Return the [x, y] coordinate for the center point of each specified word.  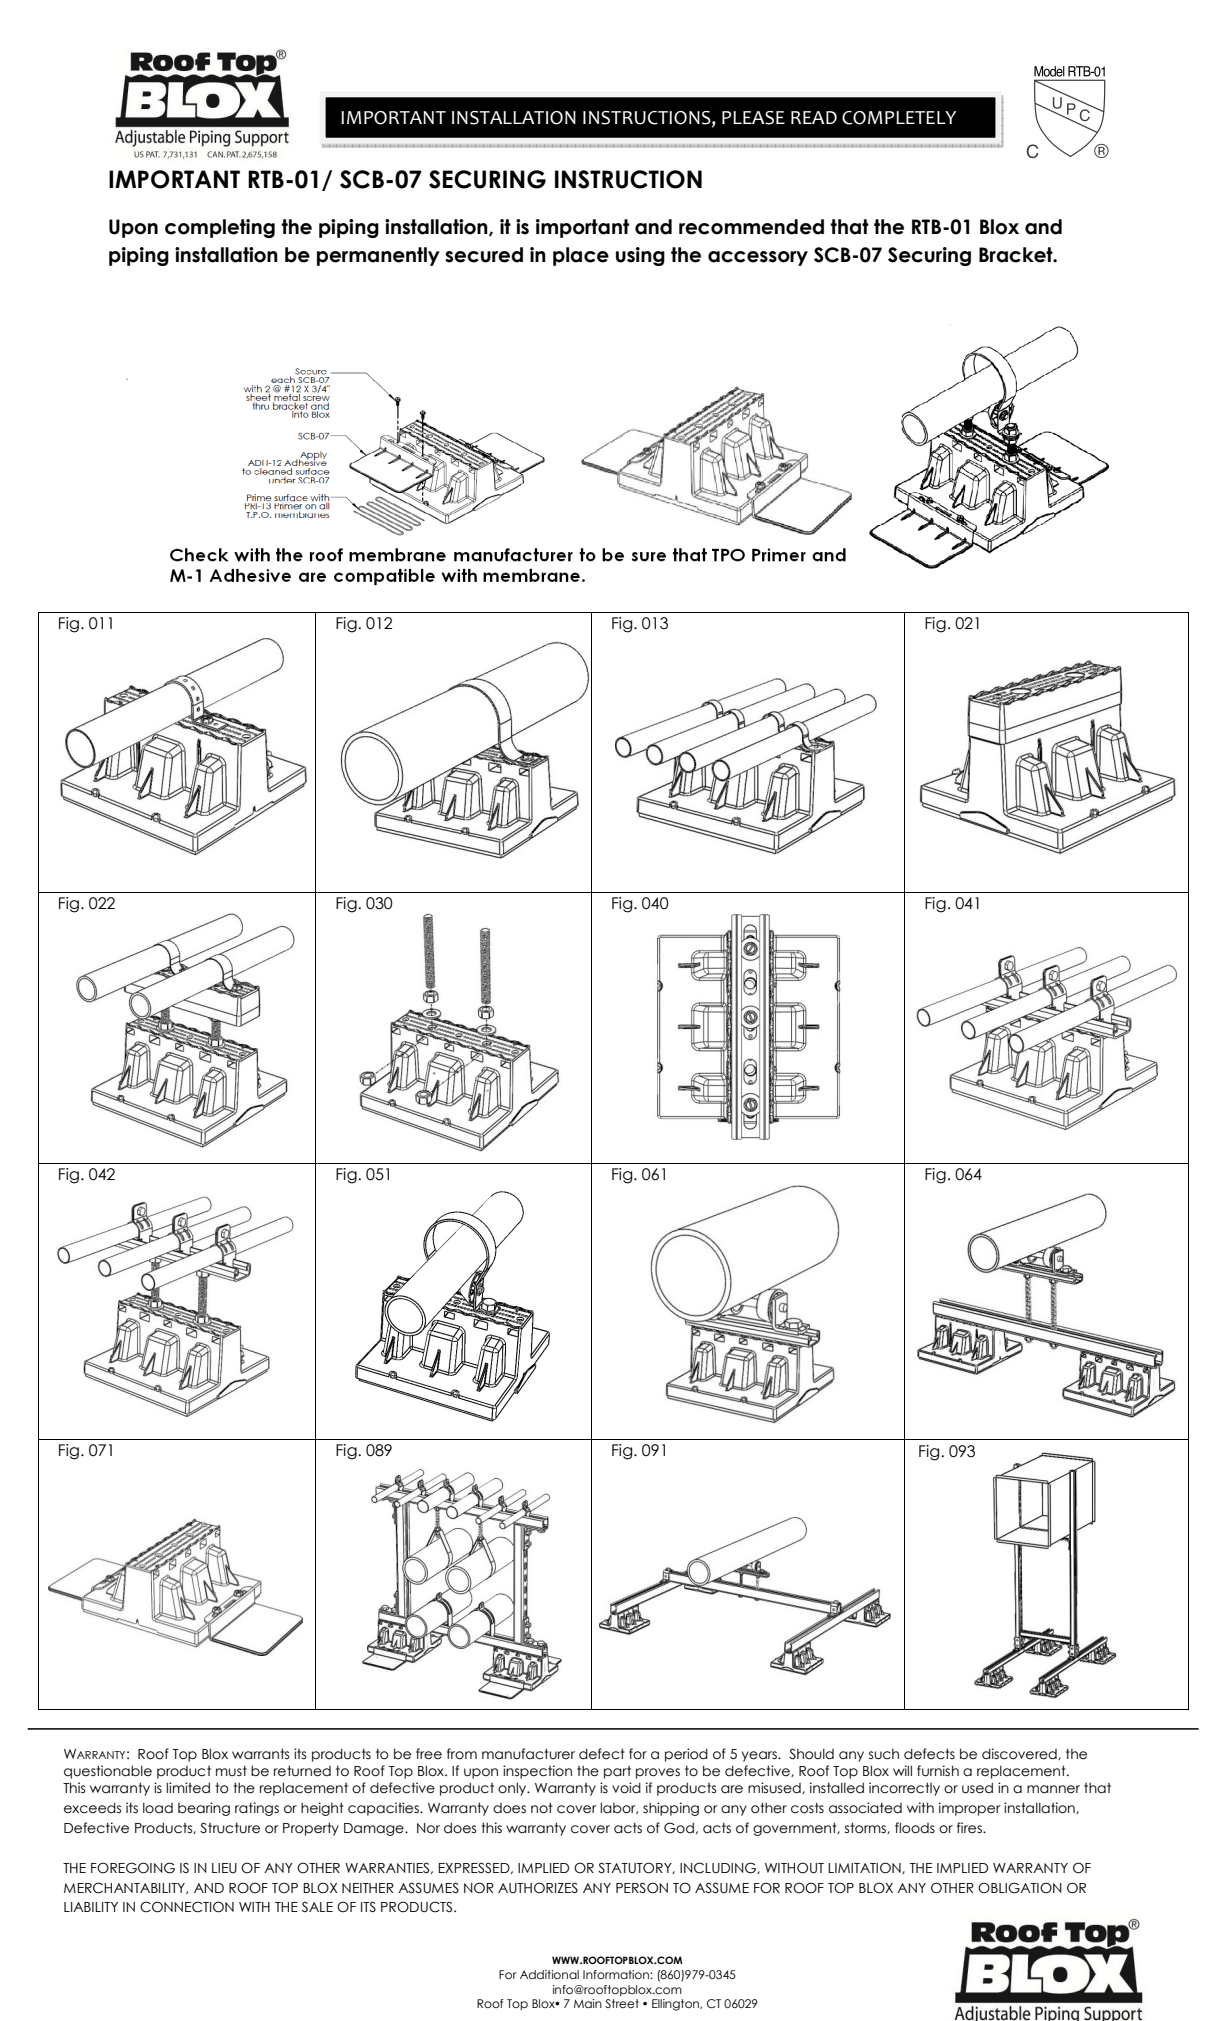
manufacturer [528, 1754]
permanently [378, 256]
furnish [938, 1771]
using [640, 256]
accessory [758, 258]
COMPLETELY [899, 118]
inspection [537, 1772]
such [884, 1754]
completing [220, 228]
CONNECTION [187, 1907]
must [231, 1771]
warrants [260, 1754]
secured [484, 255]
